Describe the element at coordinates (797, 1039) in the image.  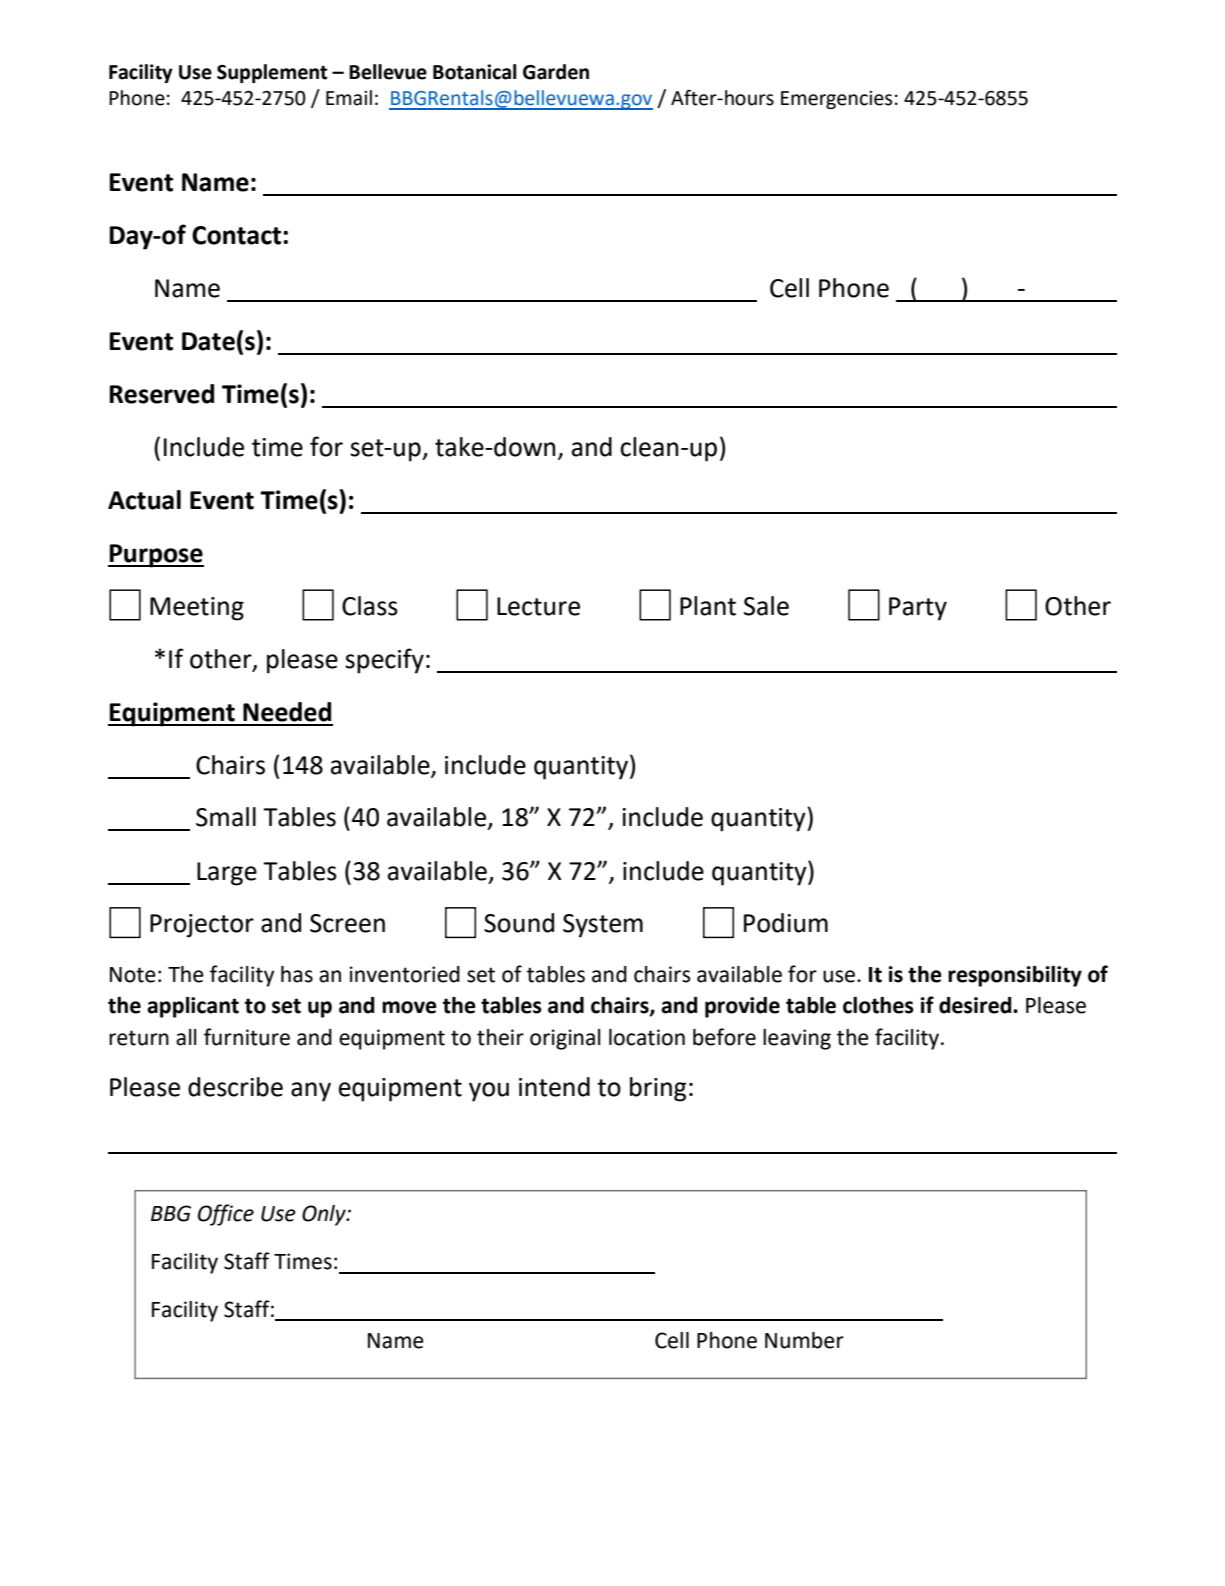
I see `leaving` at that location.
